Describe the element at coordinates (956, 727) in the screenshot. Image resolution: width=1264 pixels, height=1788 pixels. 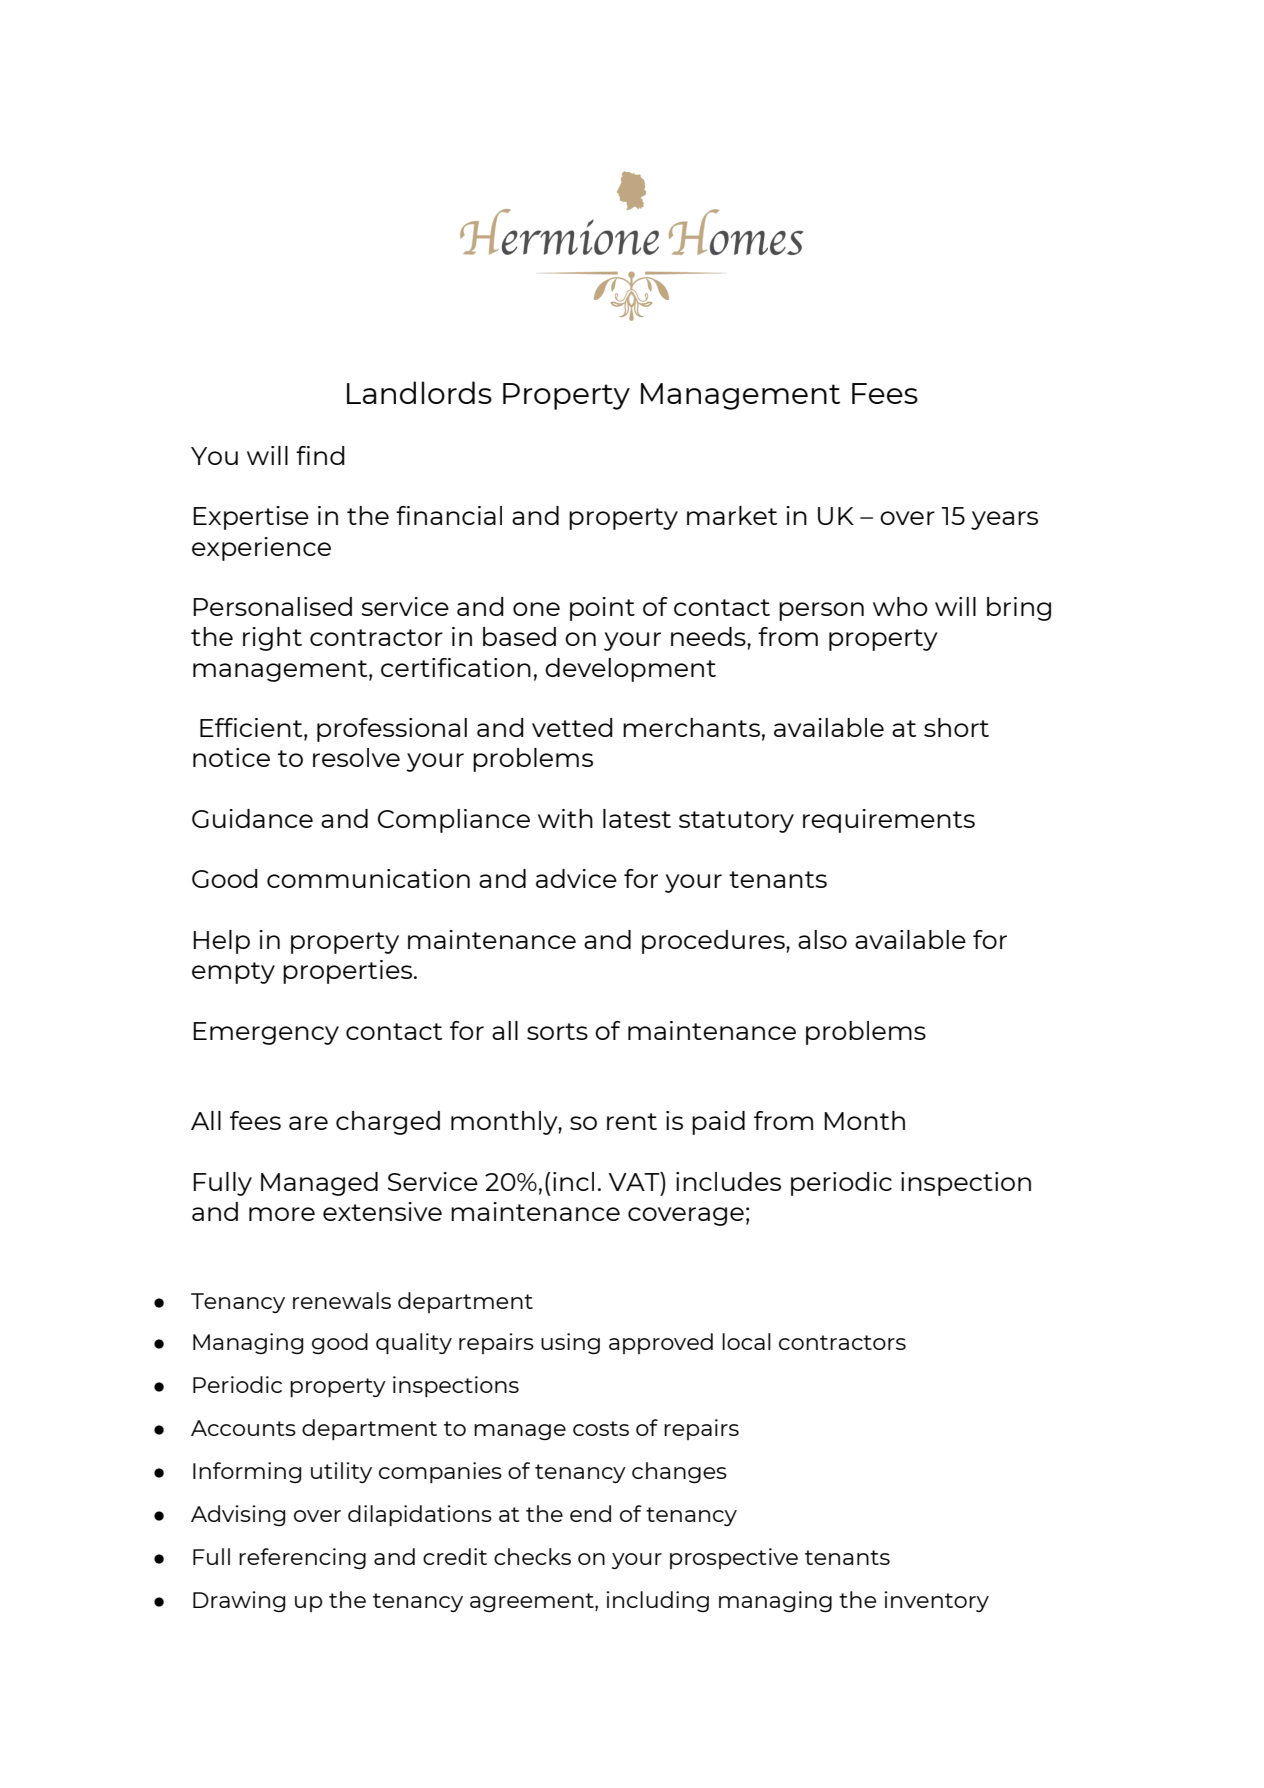
I see `short` at that location.
